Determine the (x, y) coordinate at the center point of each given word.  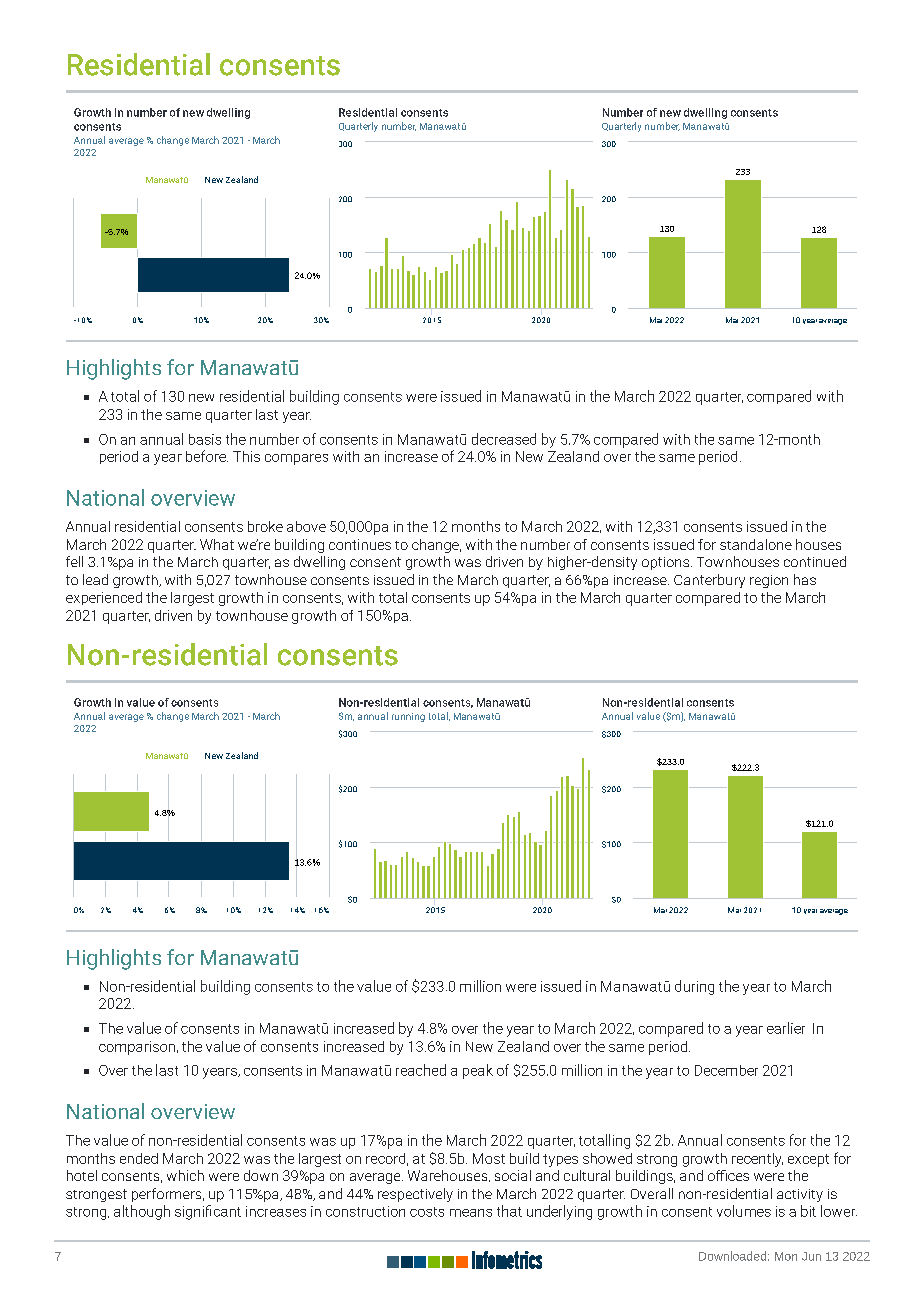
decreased (504, 439)
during (694, 987)
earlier (786, 1028)
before (207, 456)
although (142, 1212)
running (408, 717)
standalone (756, 544)
